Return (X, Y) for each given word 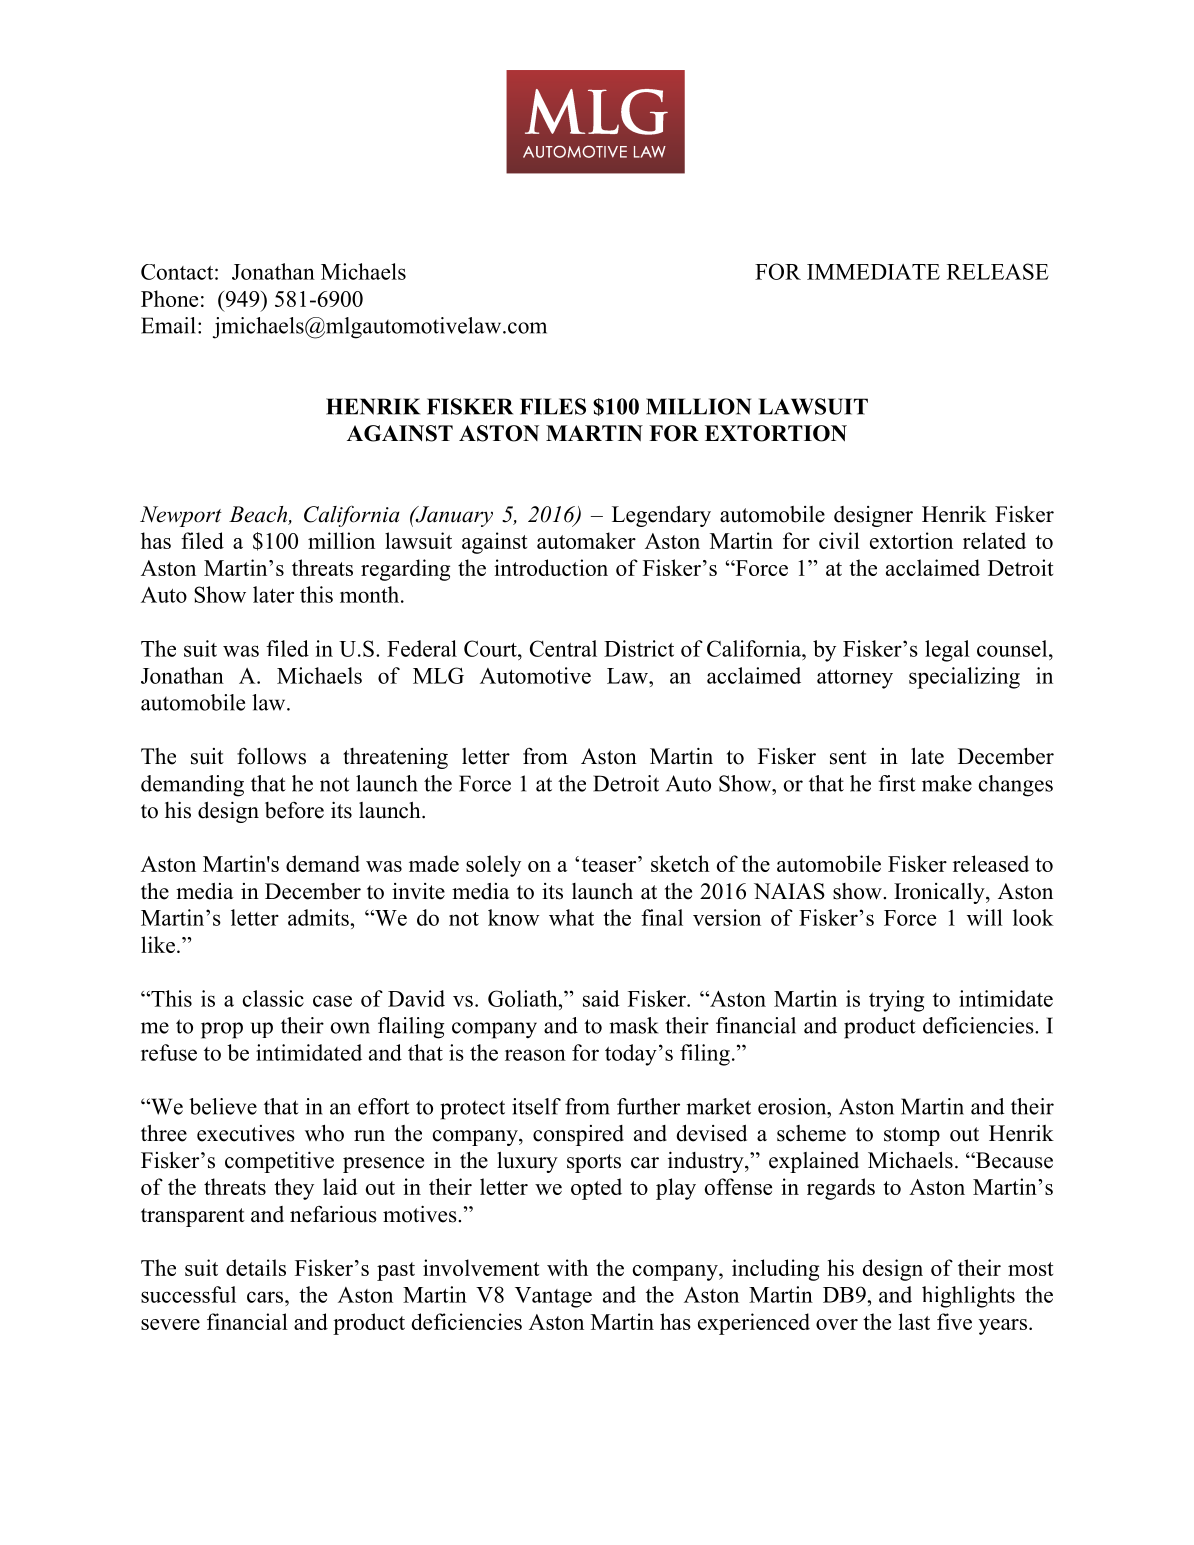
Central (563, 648)
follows (271, 756)
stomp (912, 1136)
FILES (553, 406)
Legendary (661, 516)
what (571, 917)
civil (839, 540)
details (256, 1267)
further (648, 1106)
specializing (964, 678)
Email (168, 325)
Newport (181, 516)
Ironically (940, 893)
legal (947, 651)
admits (319, 917)
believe (223, 1106)
